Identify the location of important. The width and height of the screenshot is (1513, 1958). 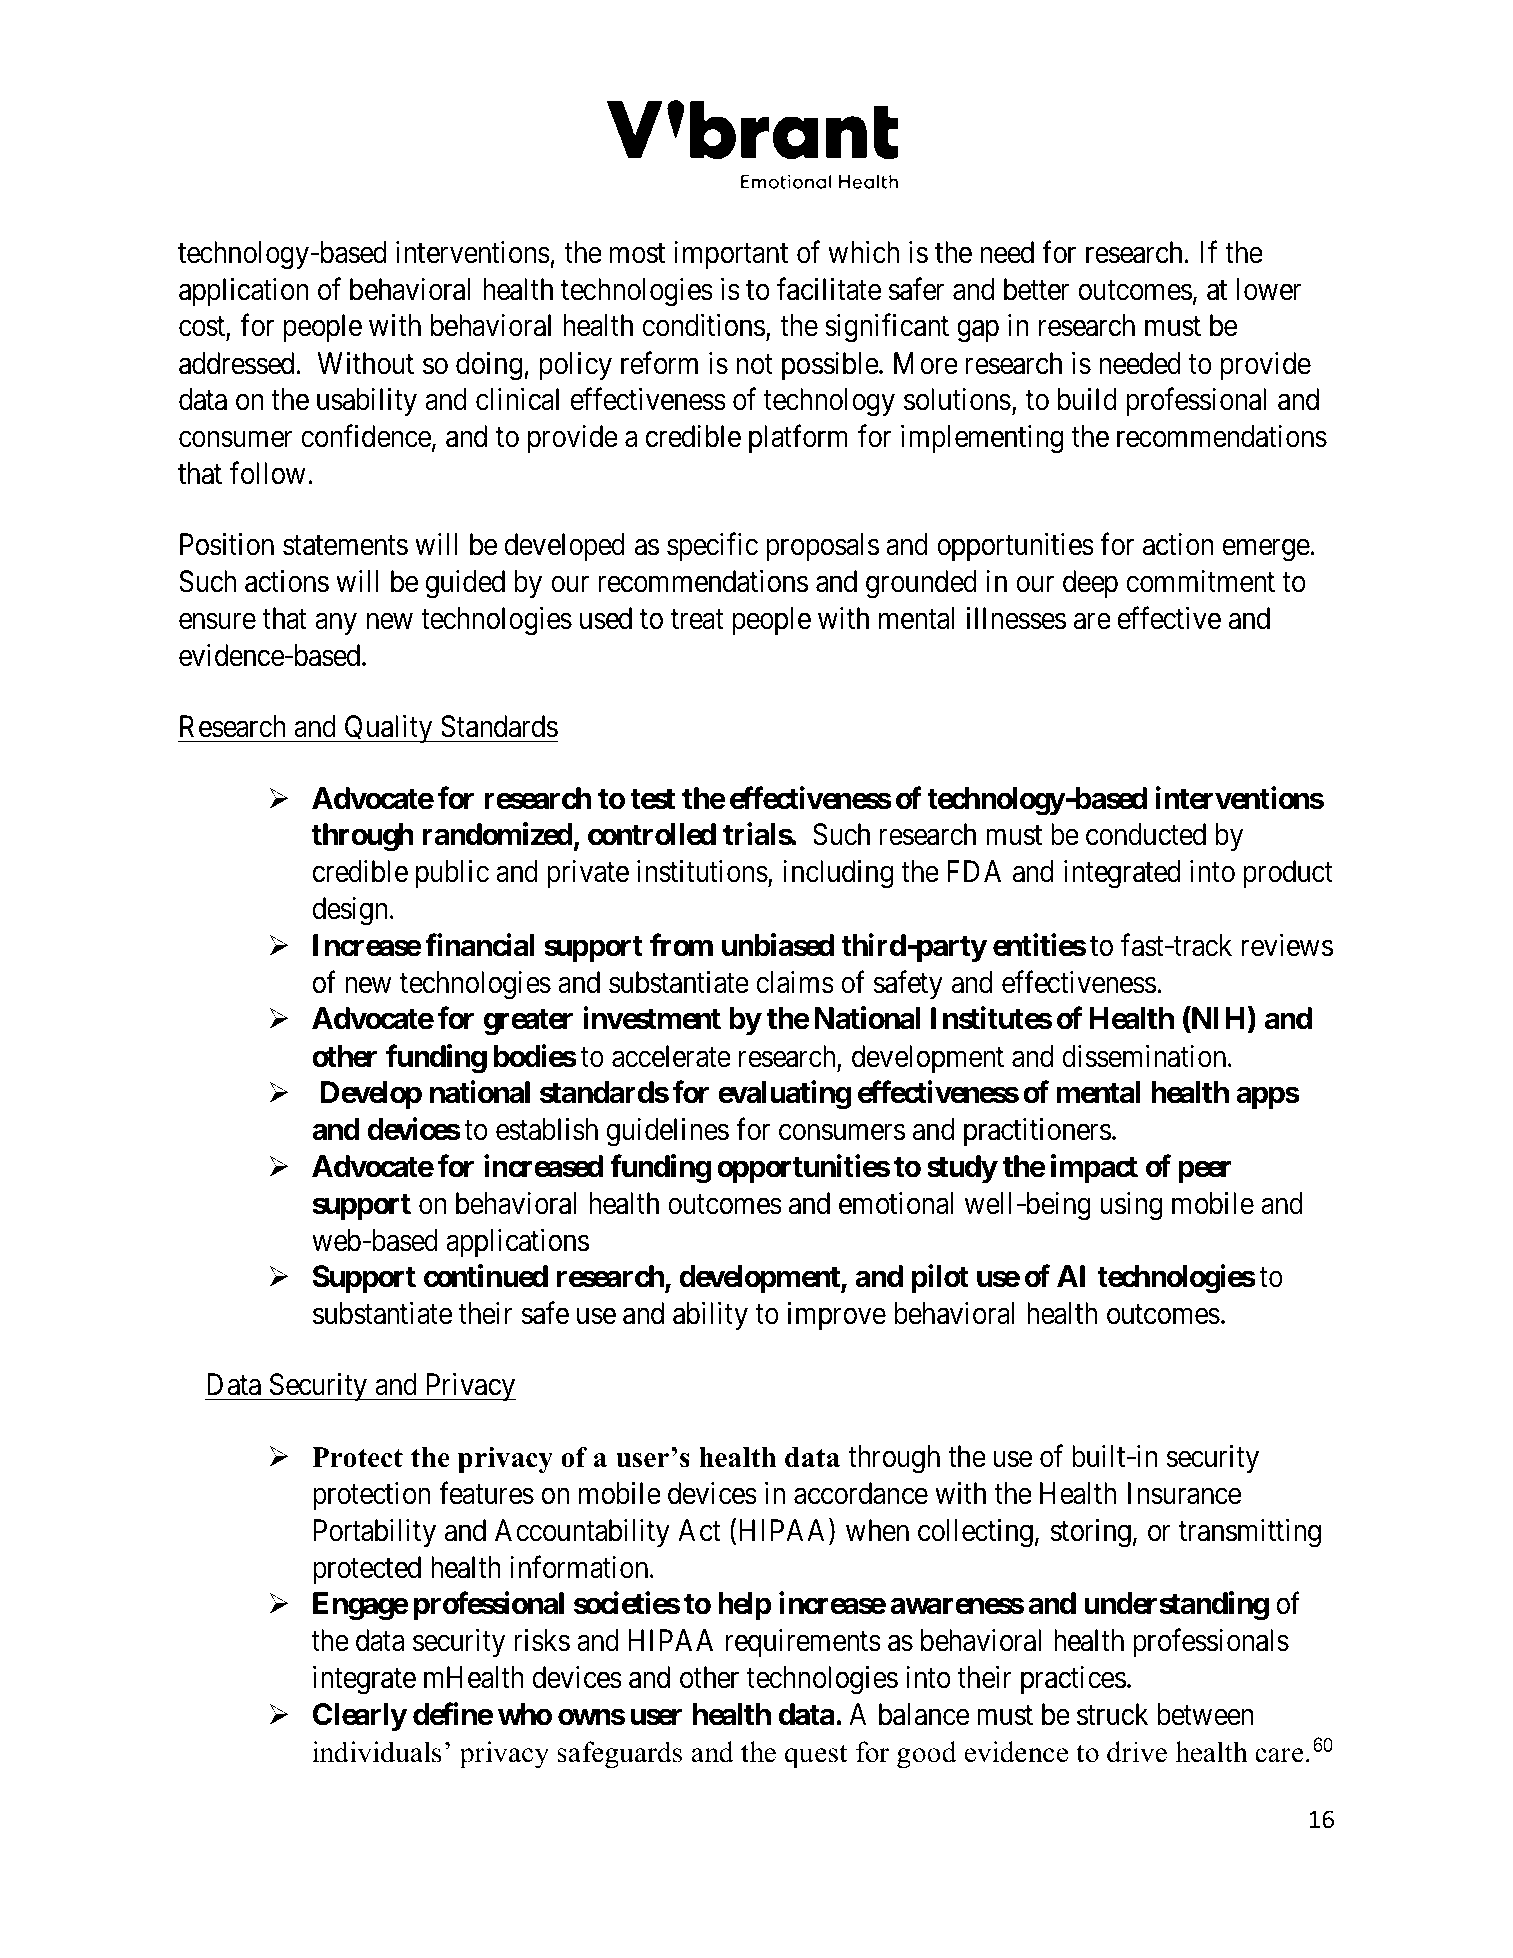
(731, 255).
